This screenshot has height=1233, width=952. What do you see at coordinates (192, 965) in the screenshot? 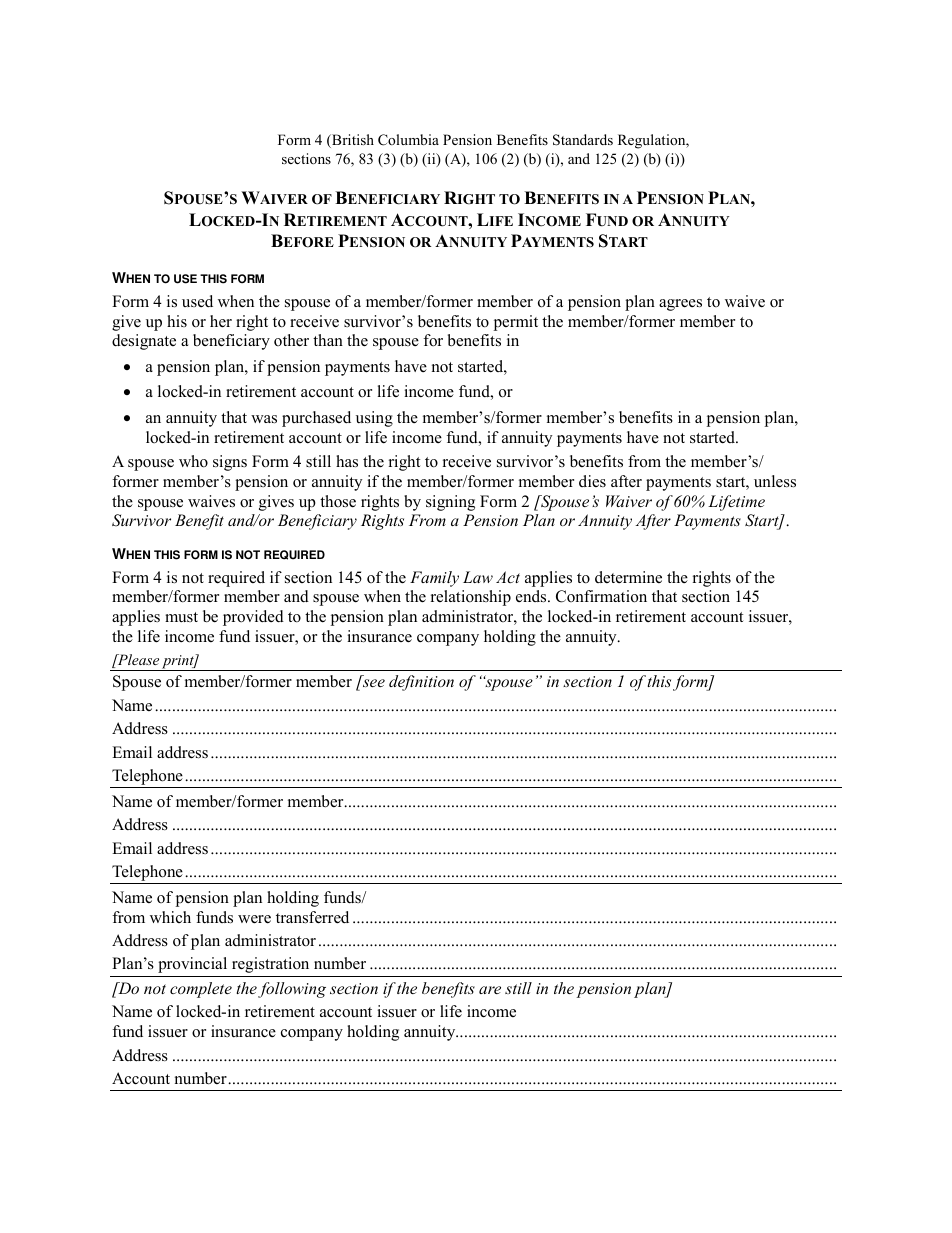
I see `provincial` at bounding box center [192, 965].
